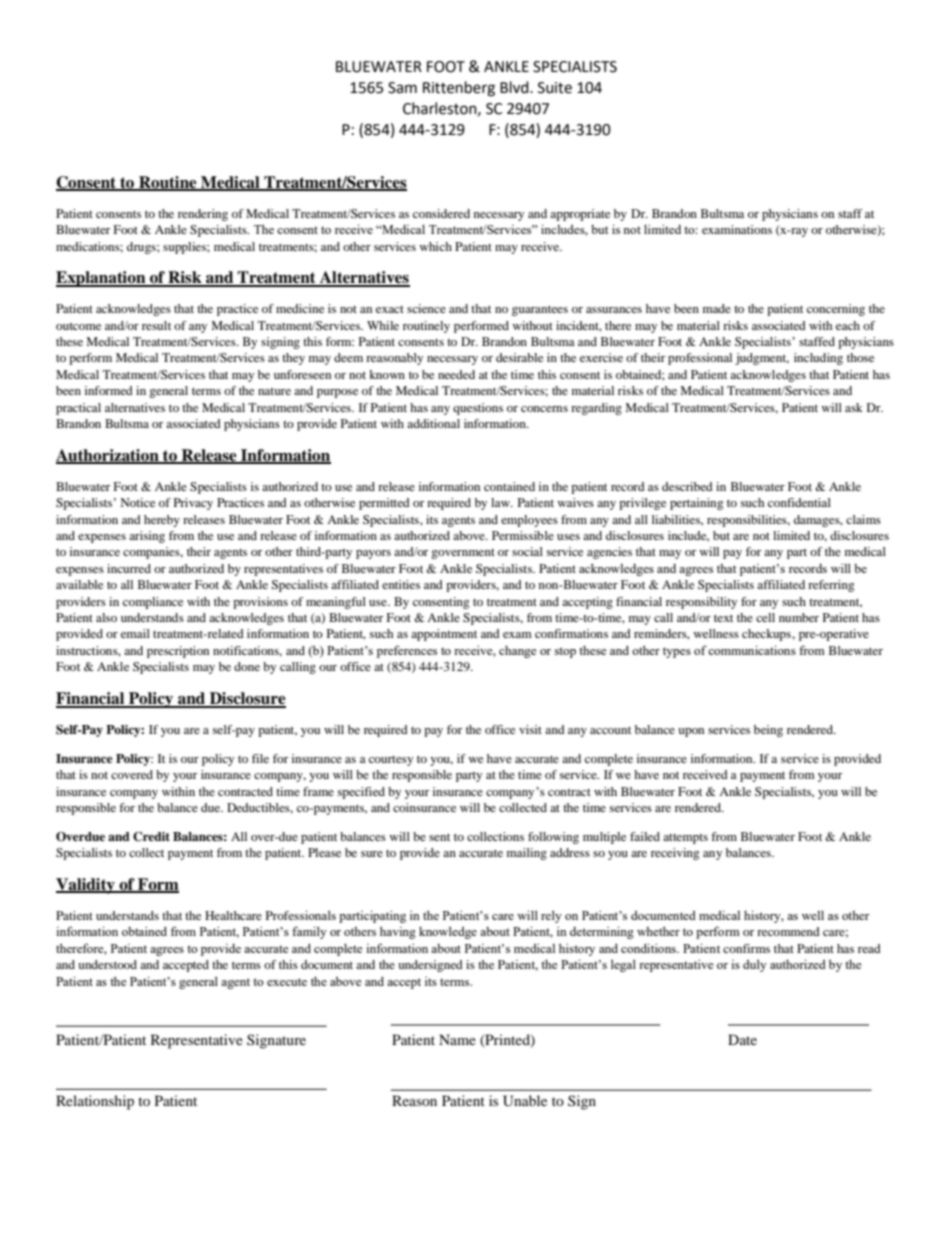 The image size is (952, 1233). Describe the element at coordinates (478, 409) in the document. I see `questions` at that location.
